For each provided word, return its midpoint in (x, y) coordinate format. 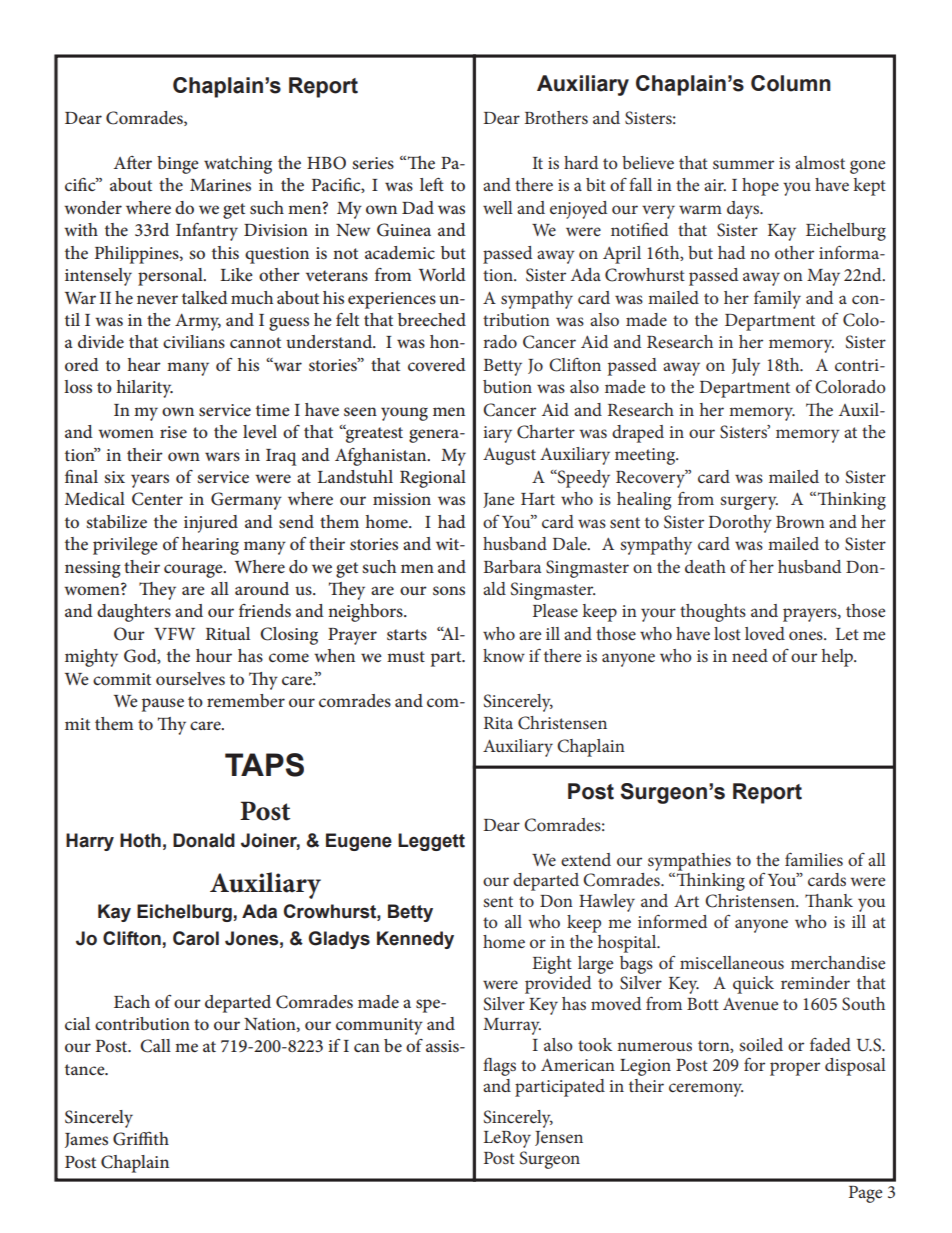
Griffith (141, 1138)
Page (865, 1194)
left (432, 184)
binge (178, 165)
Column (791, 83)
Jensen (559, 1138)
